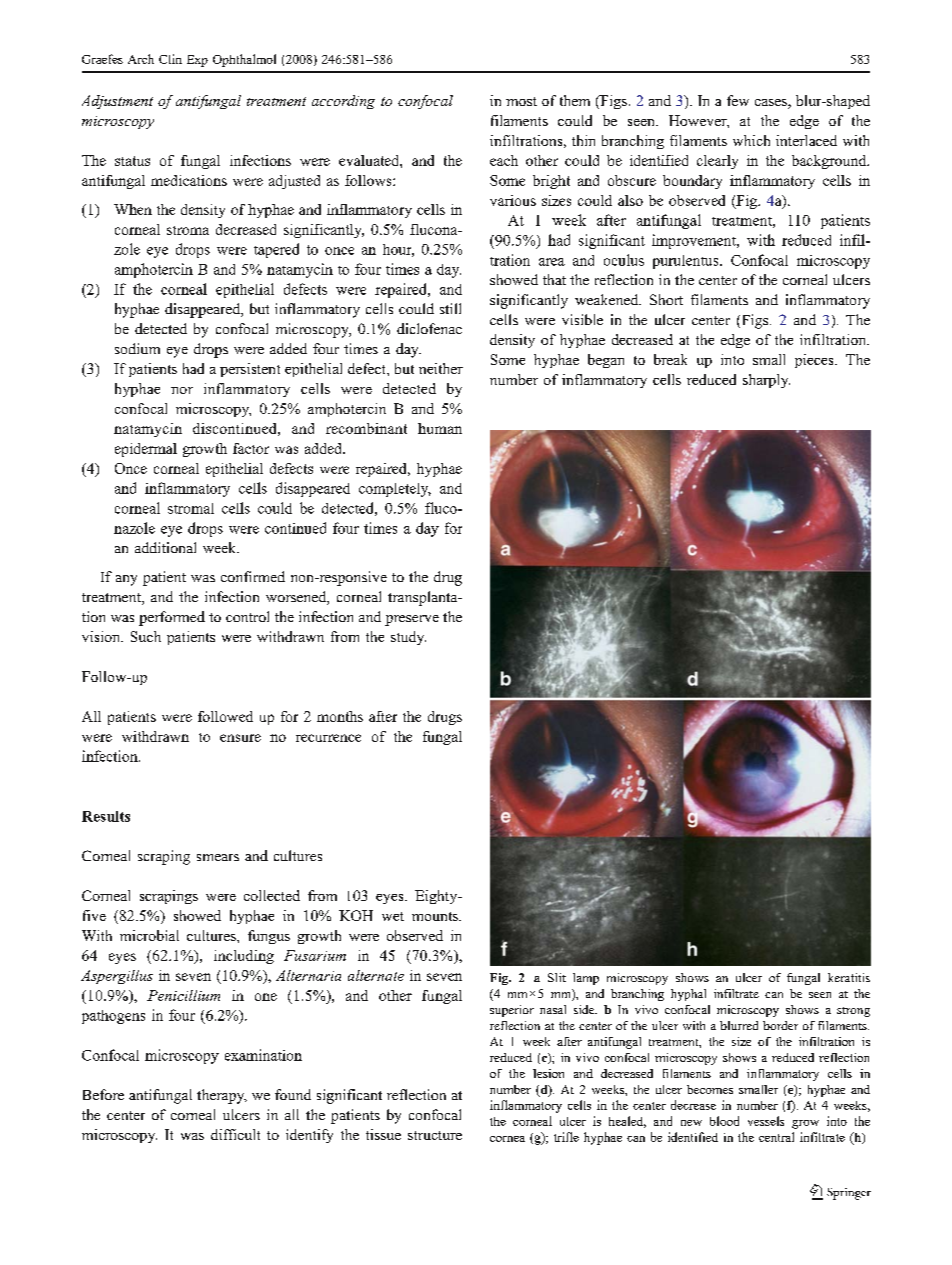  What do you see at coordinates (197, 61) in the screenshot?
I see `Exp` at bounding box center [197, 61].
